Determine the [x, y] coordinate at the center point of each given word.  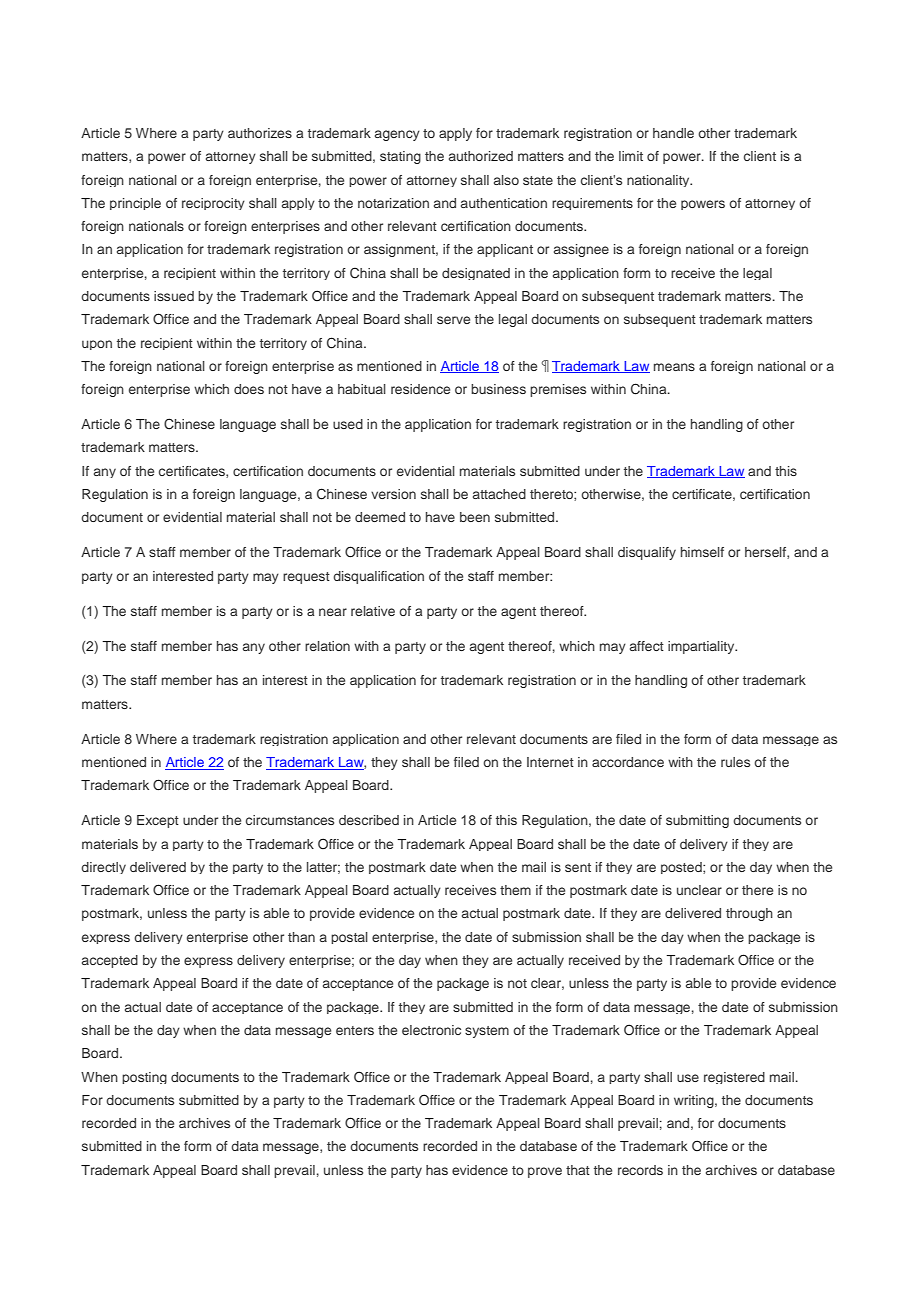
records [640, 1170]
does [249, 389]
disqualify [647, 553]
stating [400, 157]
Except [158, 821]
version [393, 494]
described [369, 820]
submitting [697, 821]
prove [545, 1172]
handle [673, 133]
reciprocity [213, 204]
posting [144, 1078]
